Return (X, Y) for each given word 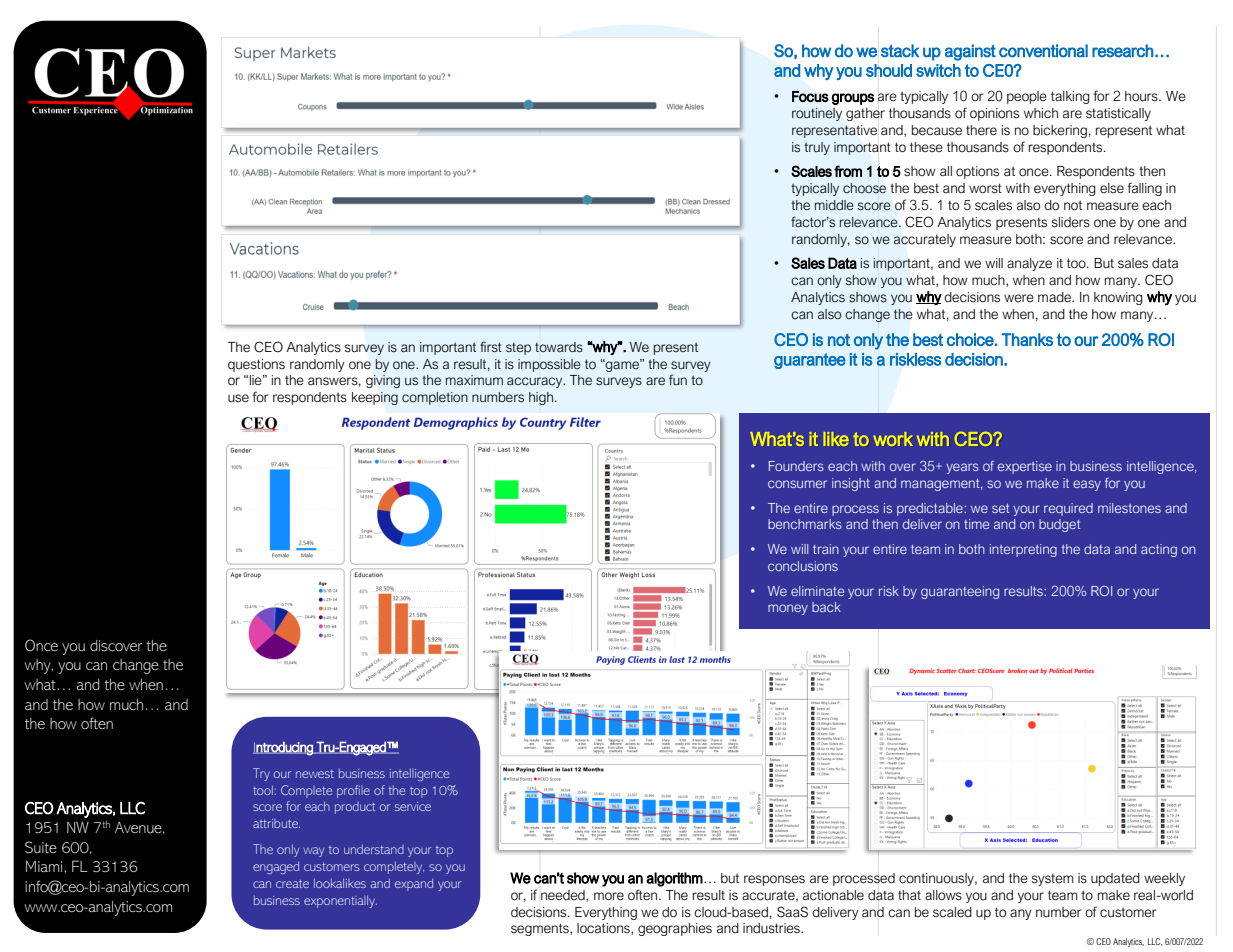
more (609, 896)
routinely (817, 114)
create (292, 884)
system (1052, 880)
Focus (810, 96)
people (1027, 97)
